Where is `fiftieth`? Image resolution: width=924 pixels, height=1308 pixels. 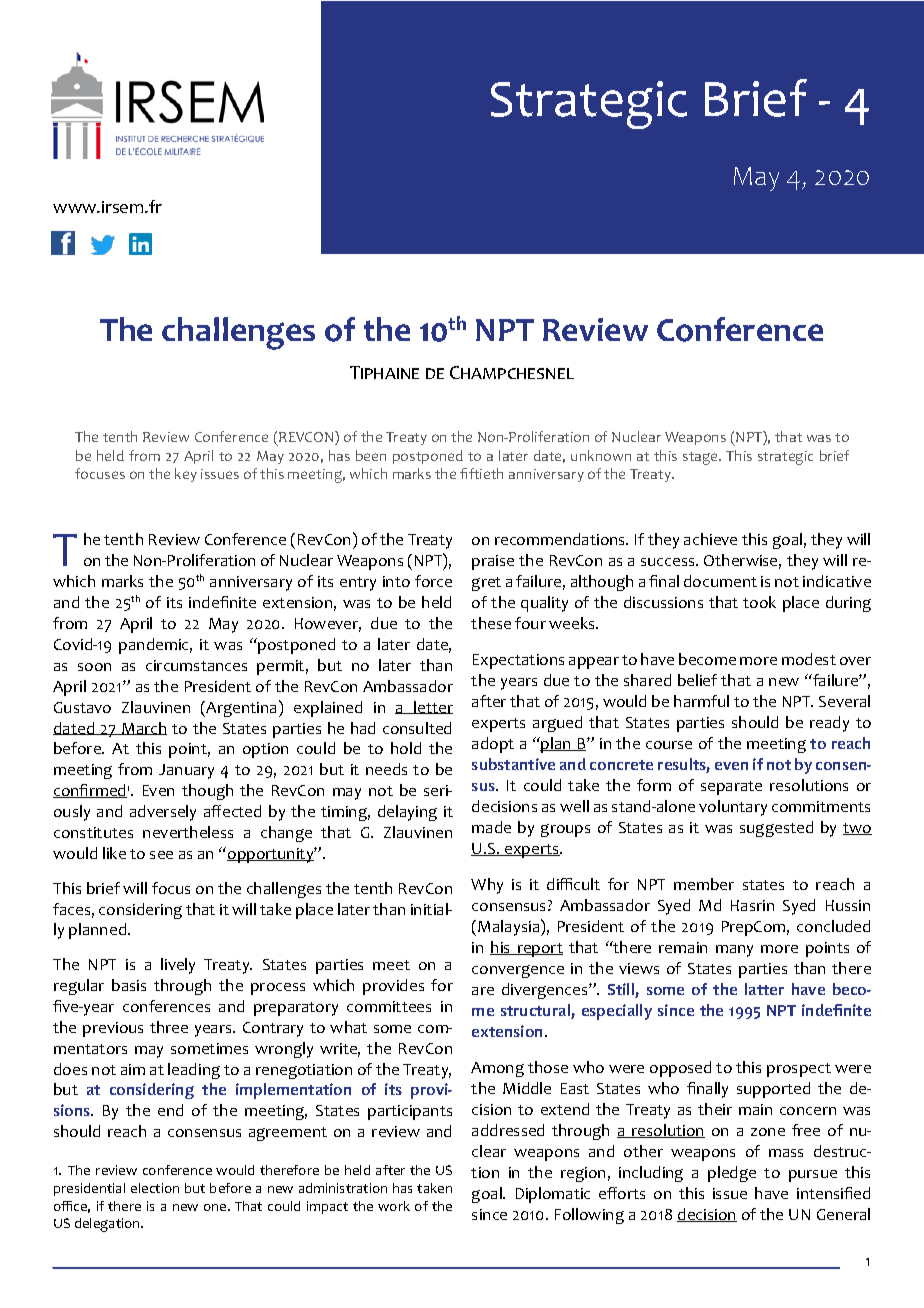 fiftieth is located at coordinates (481, 473).
